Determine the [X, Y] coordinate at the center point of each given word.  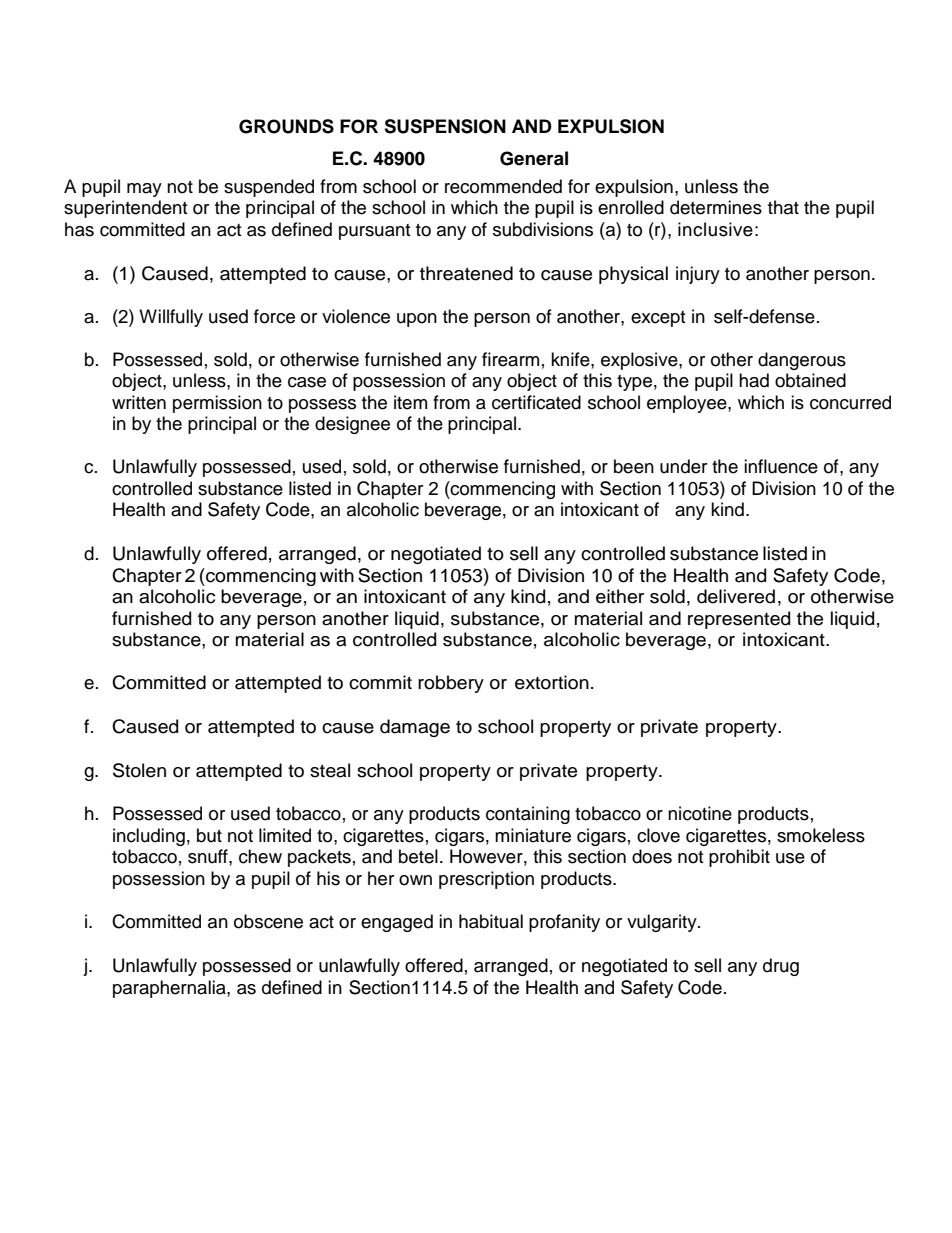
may [144, 190]
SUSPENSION [445, 126]
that [783, 207]
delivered [736, 596]
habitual [491, 921]
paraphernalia [170, 989]
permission [217, 404]
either [620, 596]
